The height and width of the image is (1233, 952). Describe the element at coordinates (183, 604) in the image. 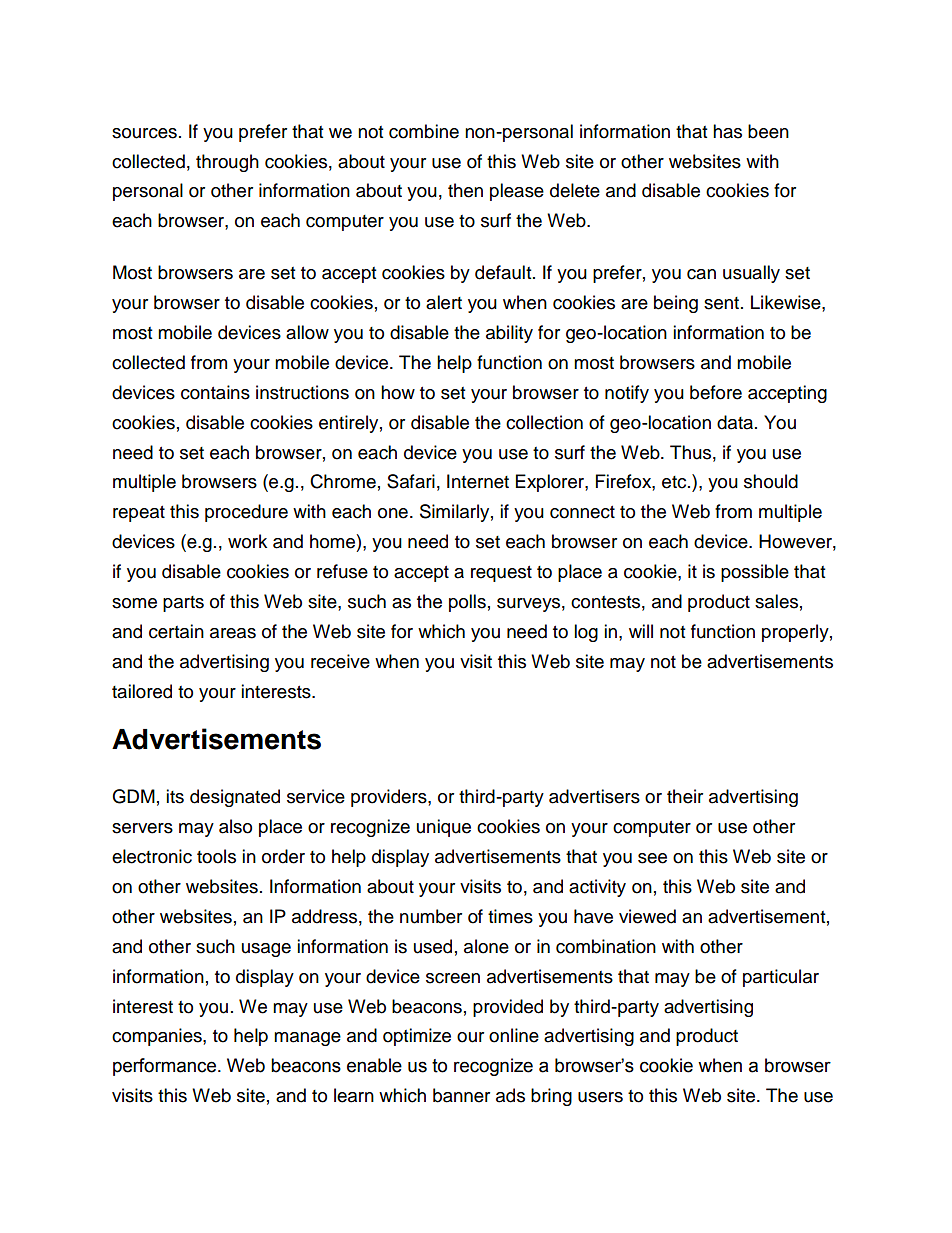

I see `parts` at that location.
